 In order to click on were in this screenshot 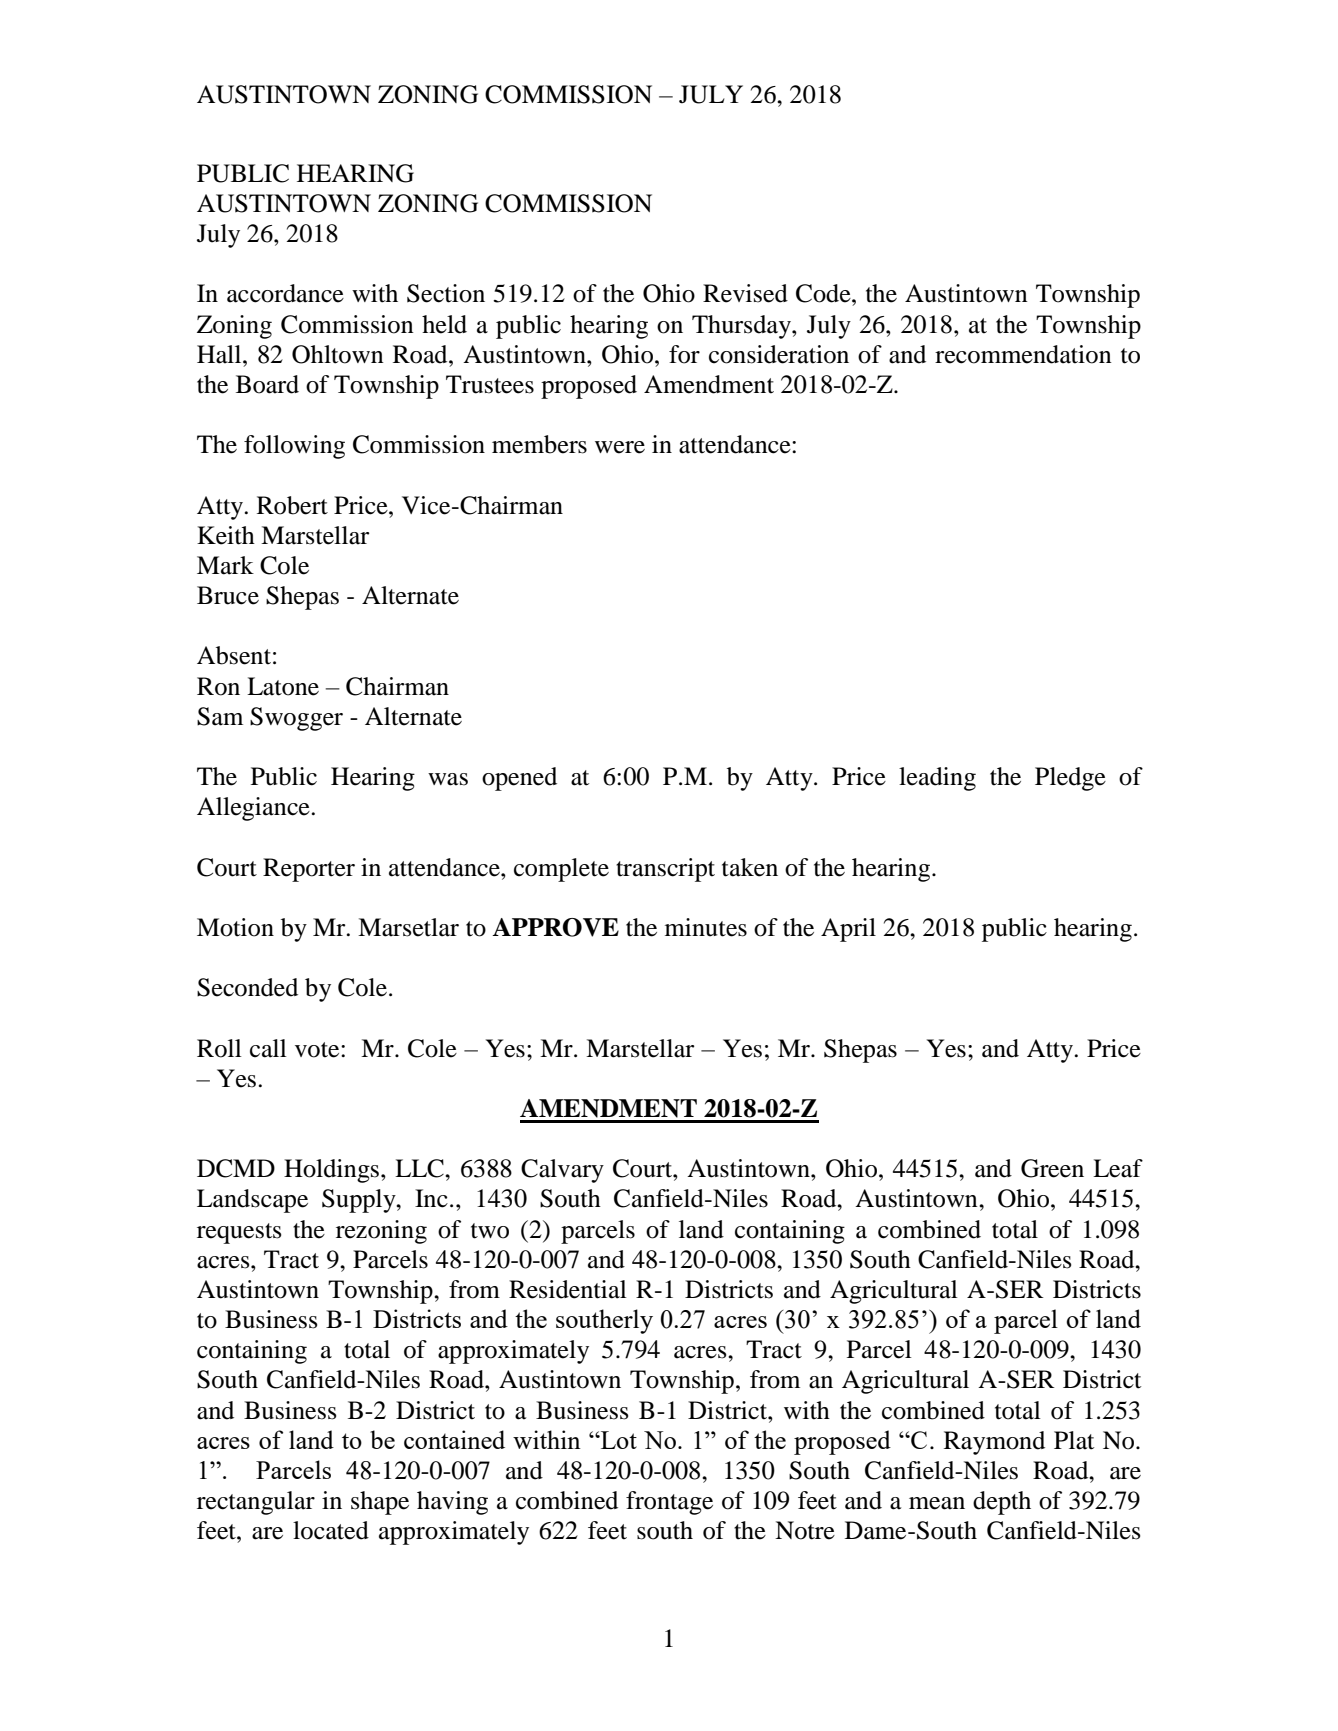, I will do `click(620, 447)`.
